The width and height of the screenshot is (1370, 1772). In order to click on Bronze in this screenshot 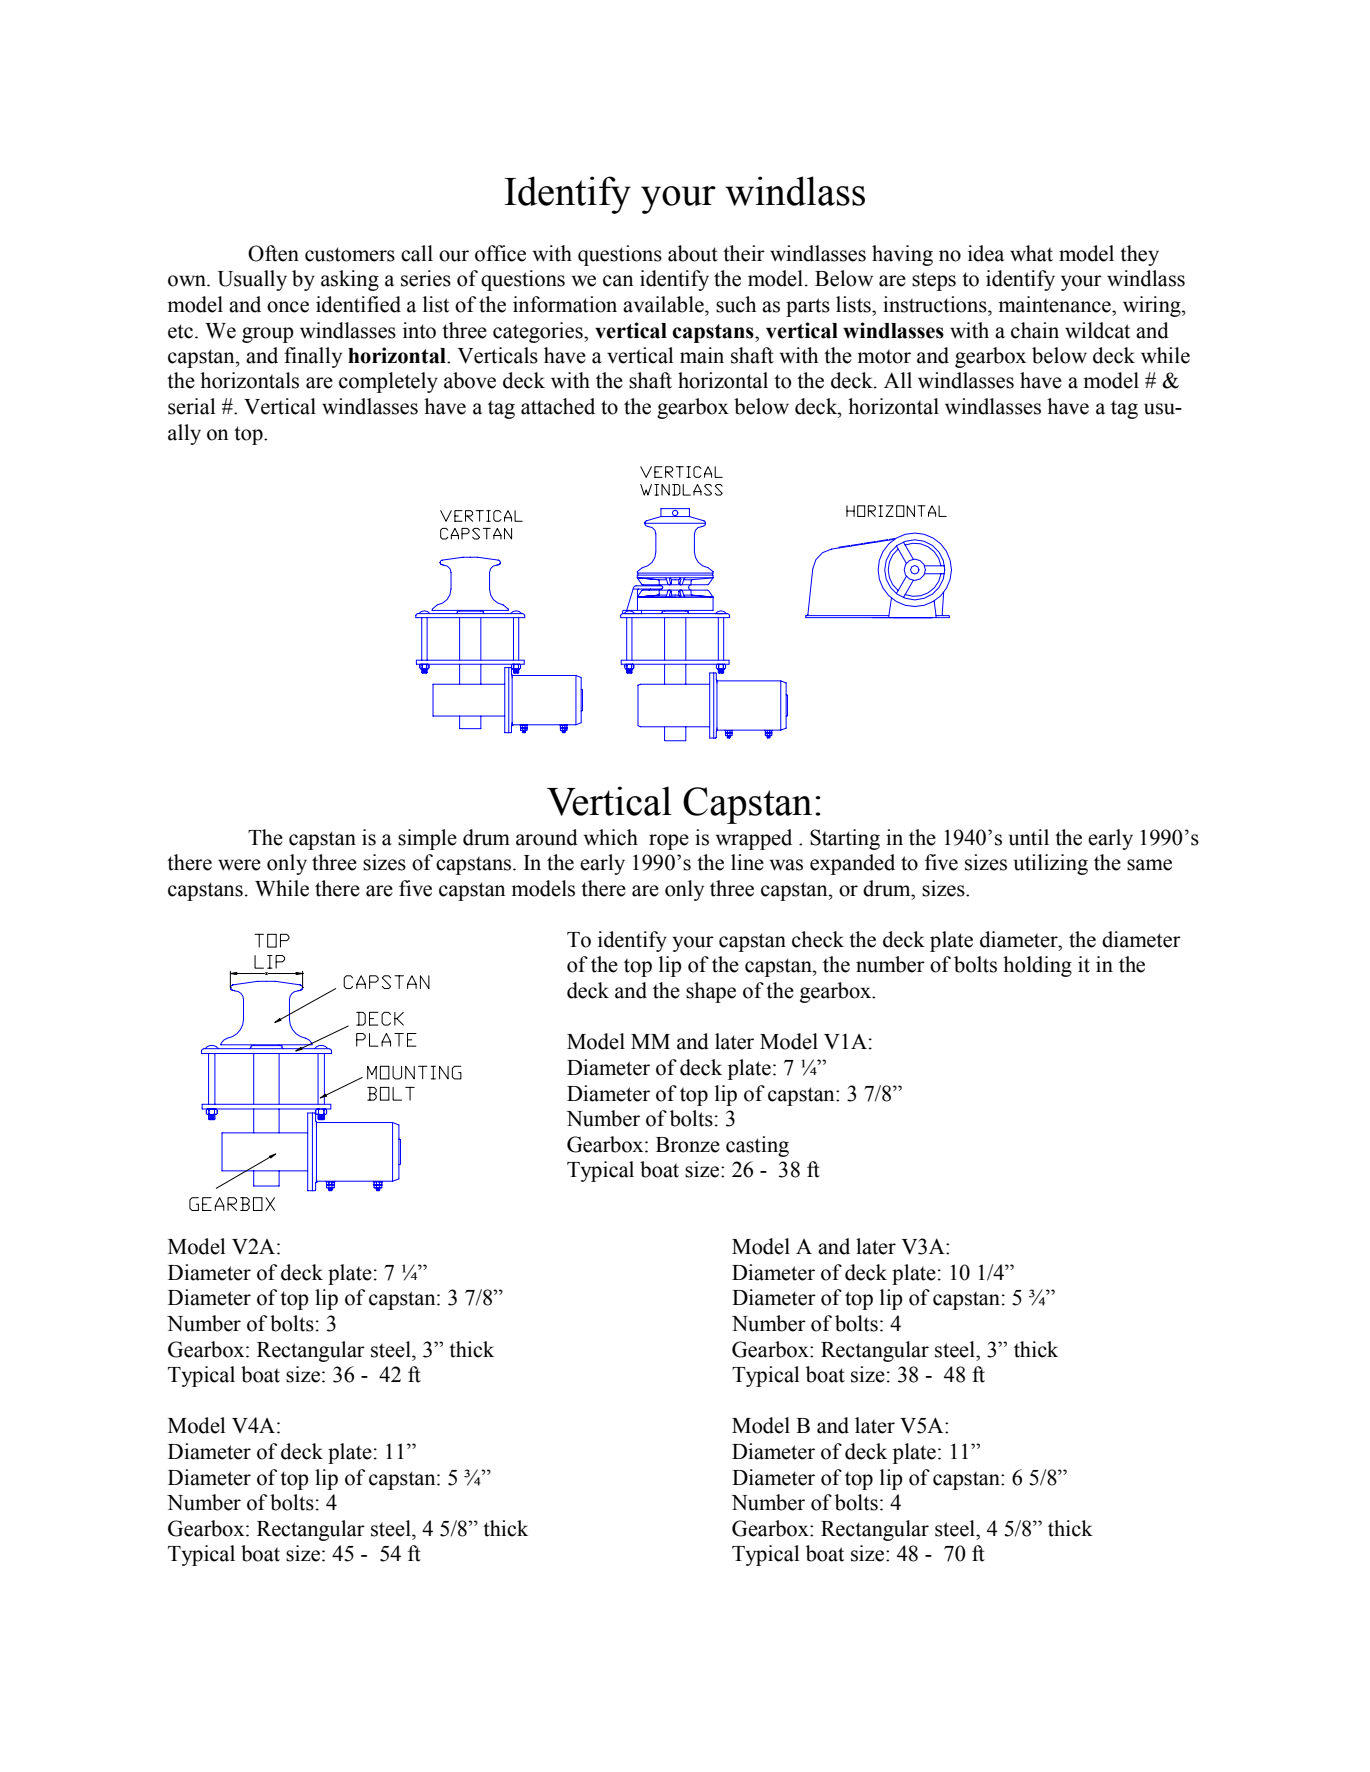, I will do `click(688, 1145)`.
